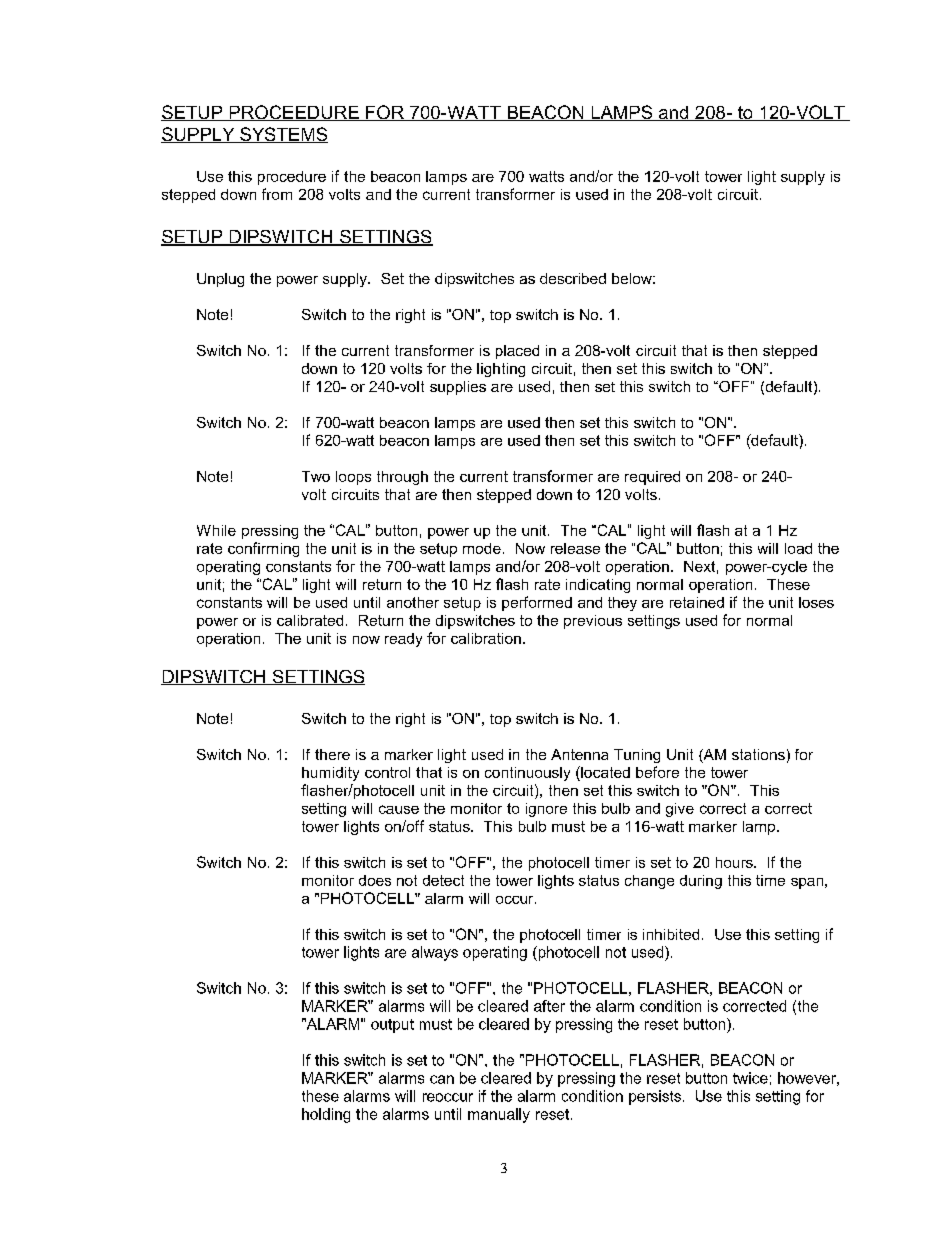 This screenshot has height=1233, width=952. Describe the element at coordinates (326, 1115) in the screenshot. I see `holding` at that location.
